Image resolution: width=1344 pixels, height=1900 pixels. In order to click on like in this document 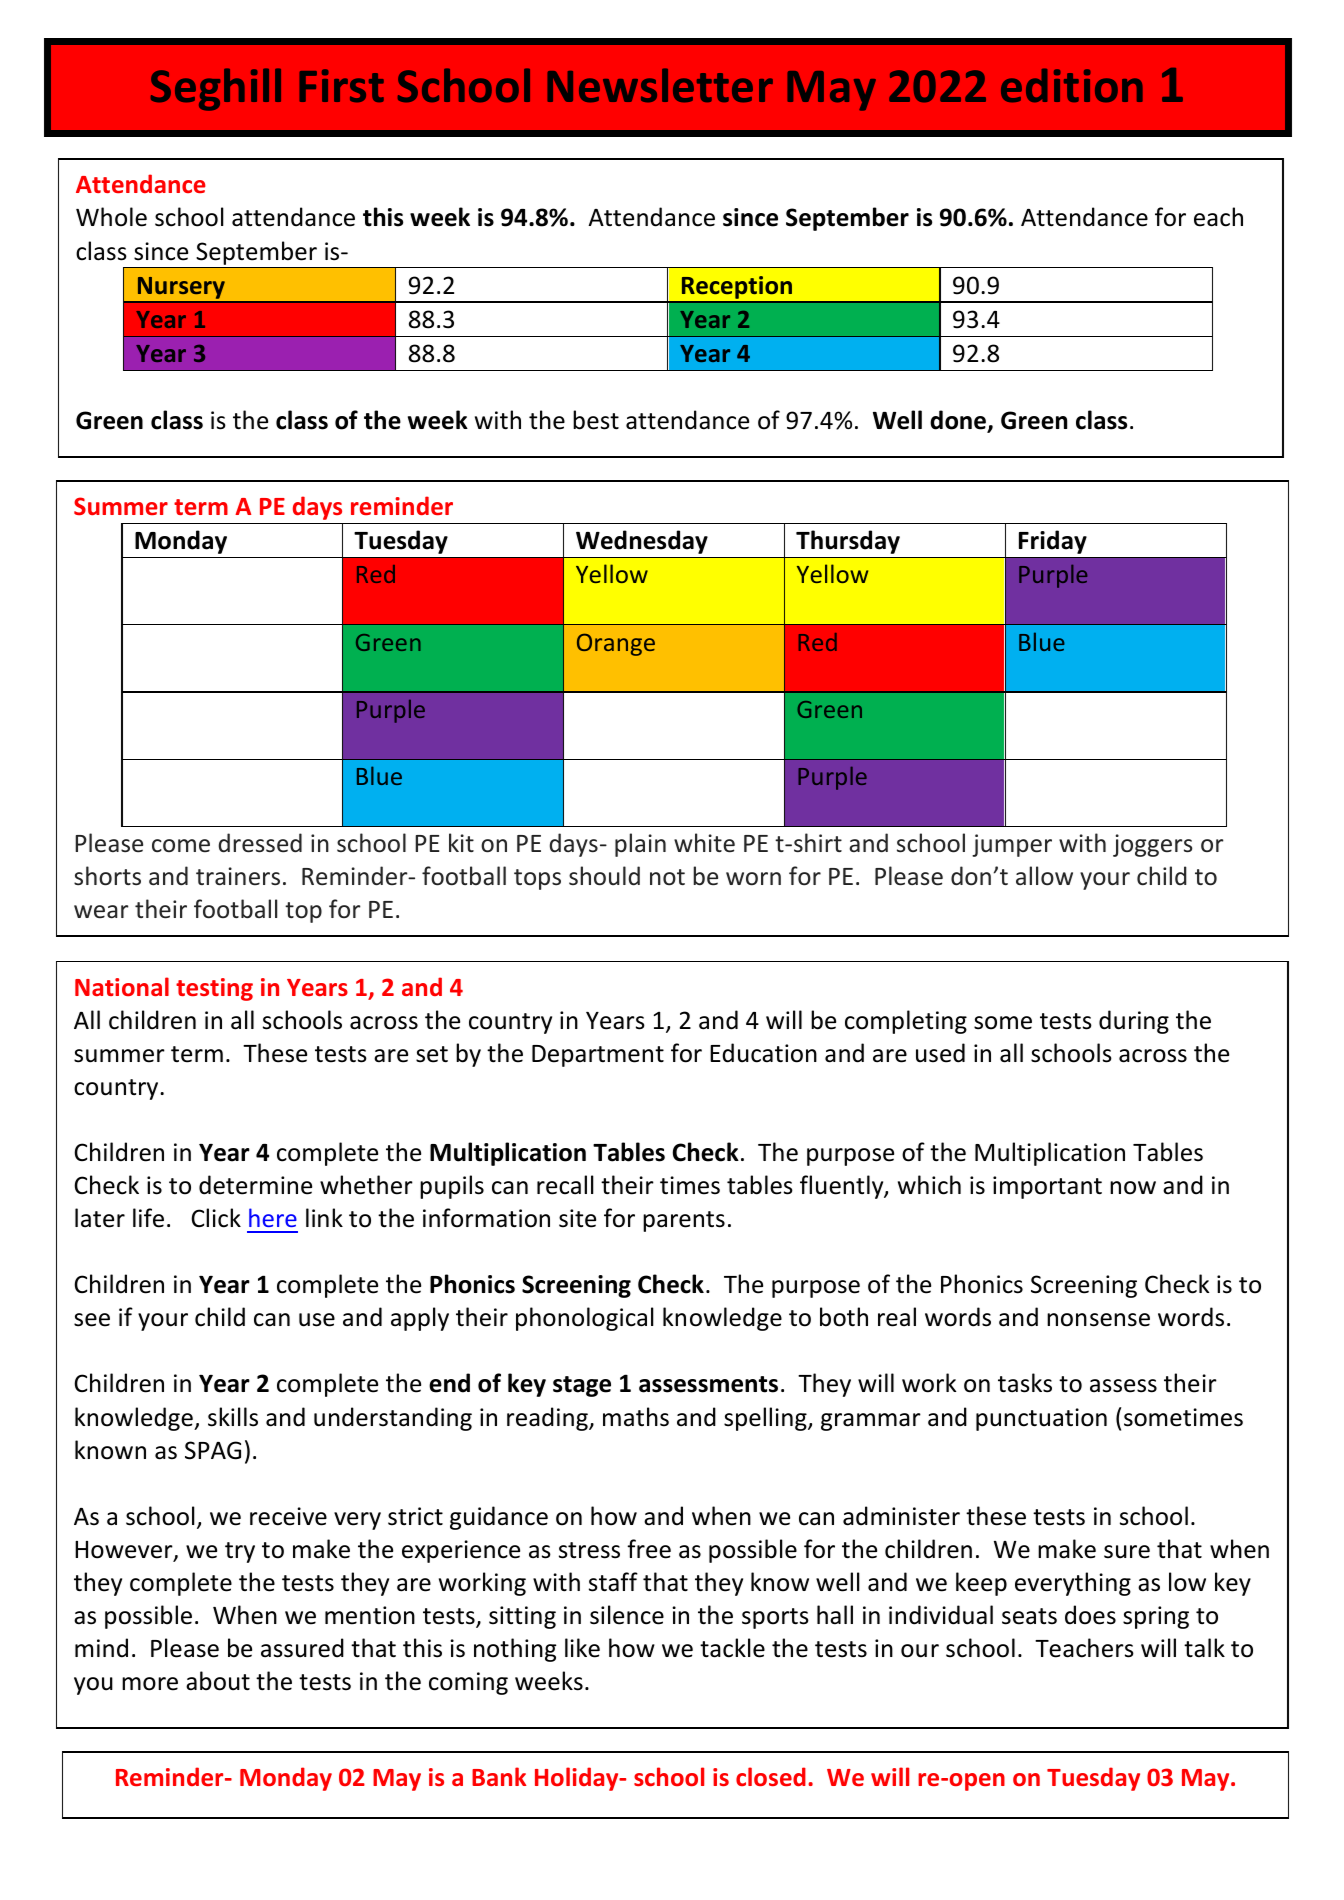, I will do `click(582, 1648)`.
